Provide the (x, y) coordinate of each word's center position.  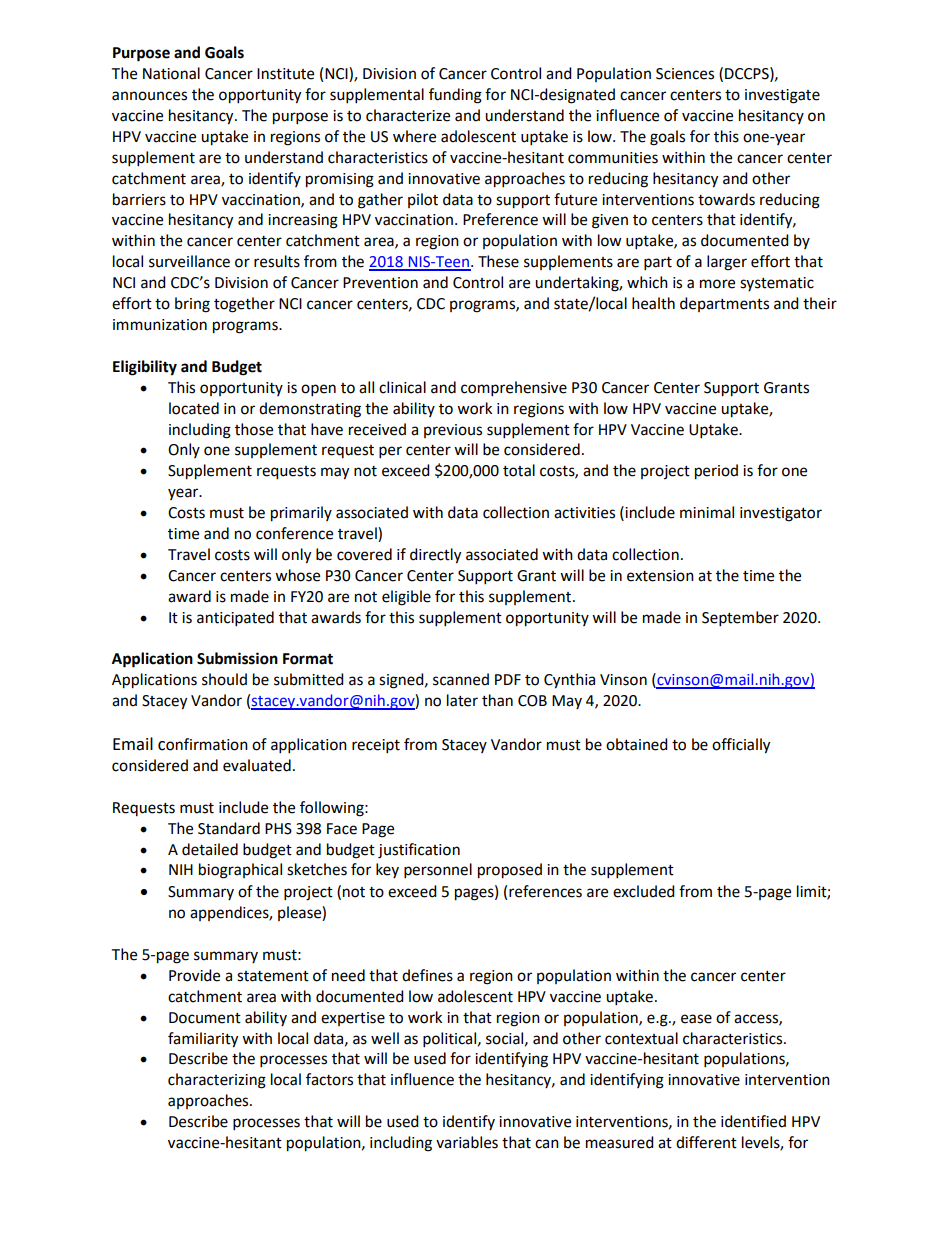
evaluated (257, 765)
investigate (782, 96)
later (462, 700)
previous (453, 431)
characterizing (217, 1081)
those (254, 429)
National (171, 73)
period (716, 472)
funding (455, 96)
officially (741, 746)
